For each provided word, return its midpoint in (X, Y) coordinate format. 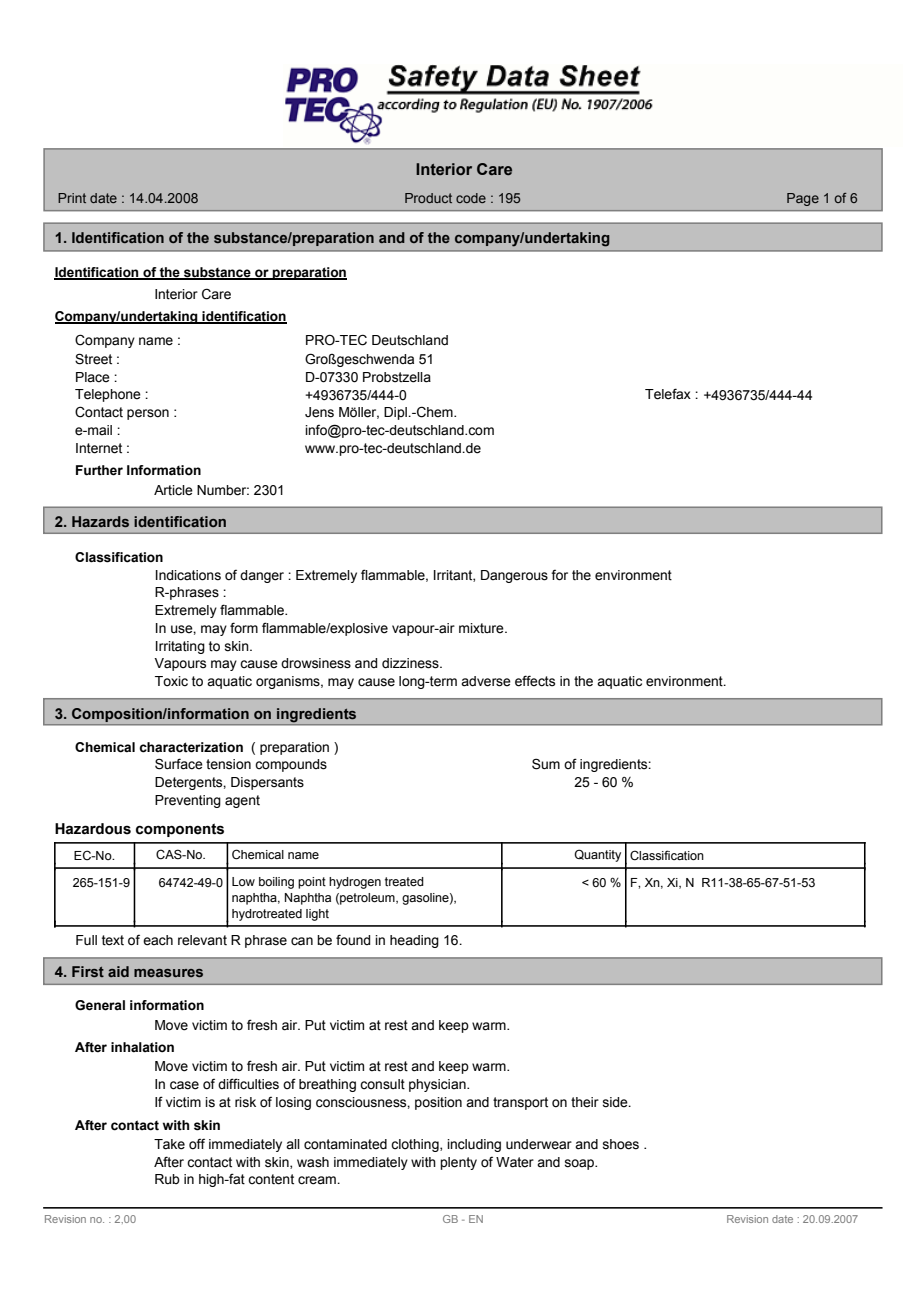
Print (72, 198)
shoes (621, 1144)
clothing (416, 1145)
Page (803, 199)
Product (428, 198)
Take (169, 1144)
